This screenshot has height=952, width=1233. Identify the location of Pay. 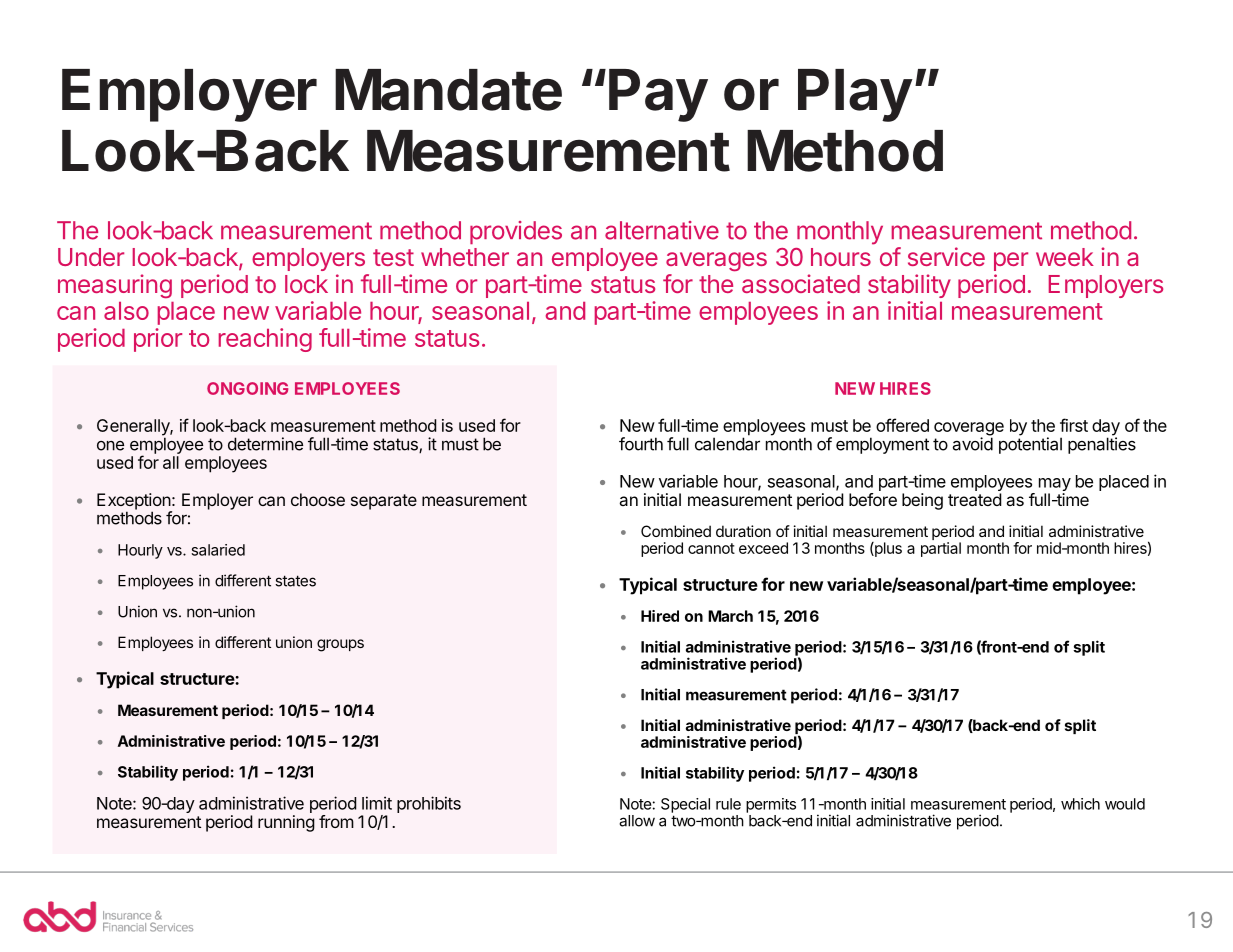
(658, 95).
